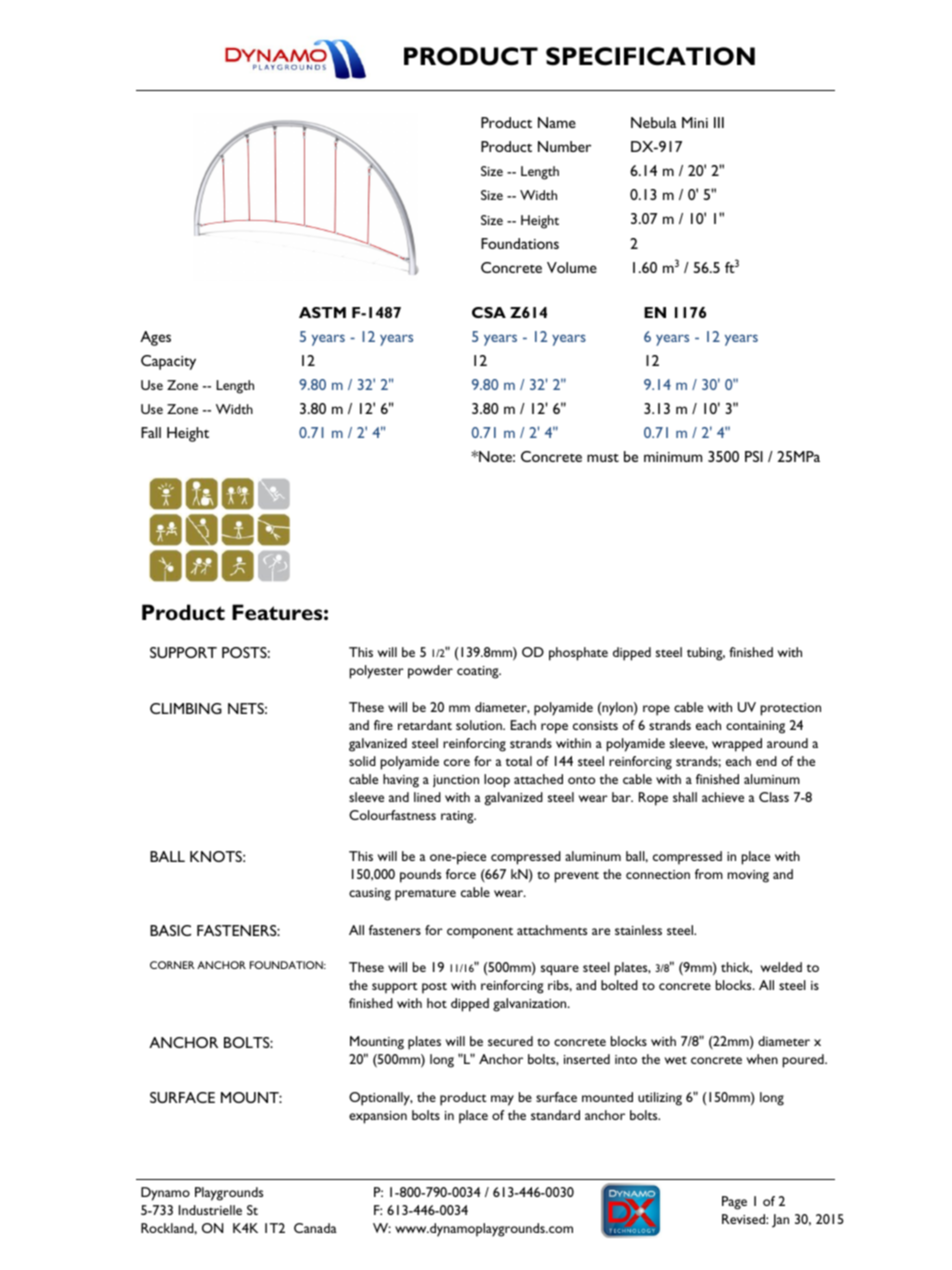 The height and width of the screenshot is (1270, 952). Describe the element at coordinates (151, 432) in the screenshot. I see `Fall` at that location.
